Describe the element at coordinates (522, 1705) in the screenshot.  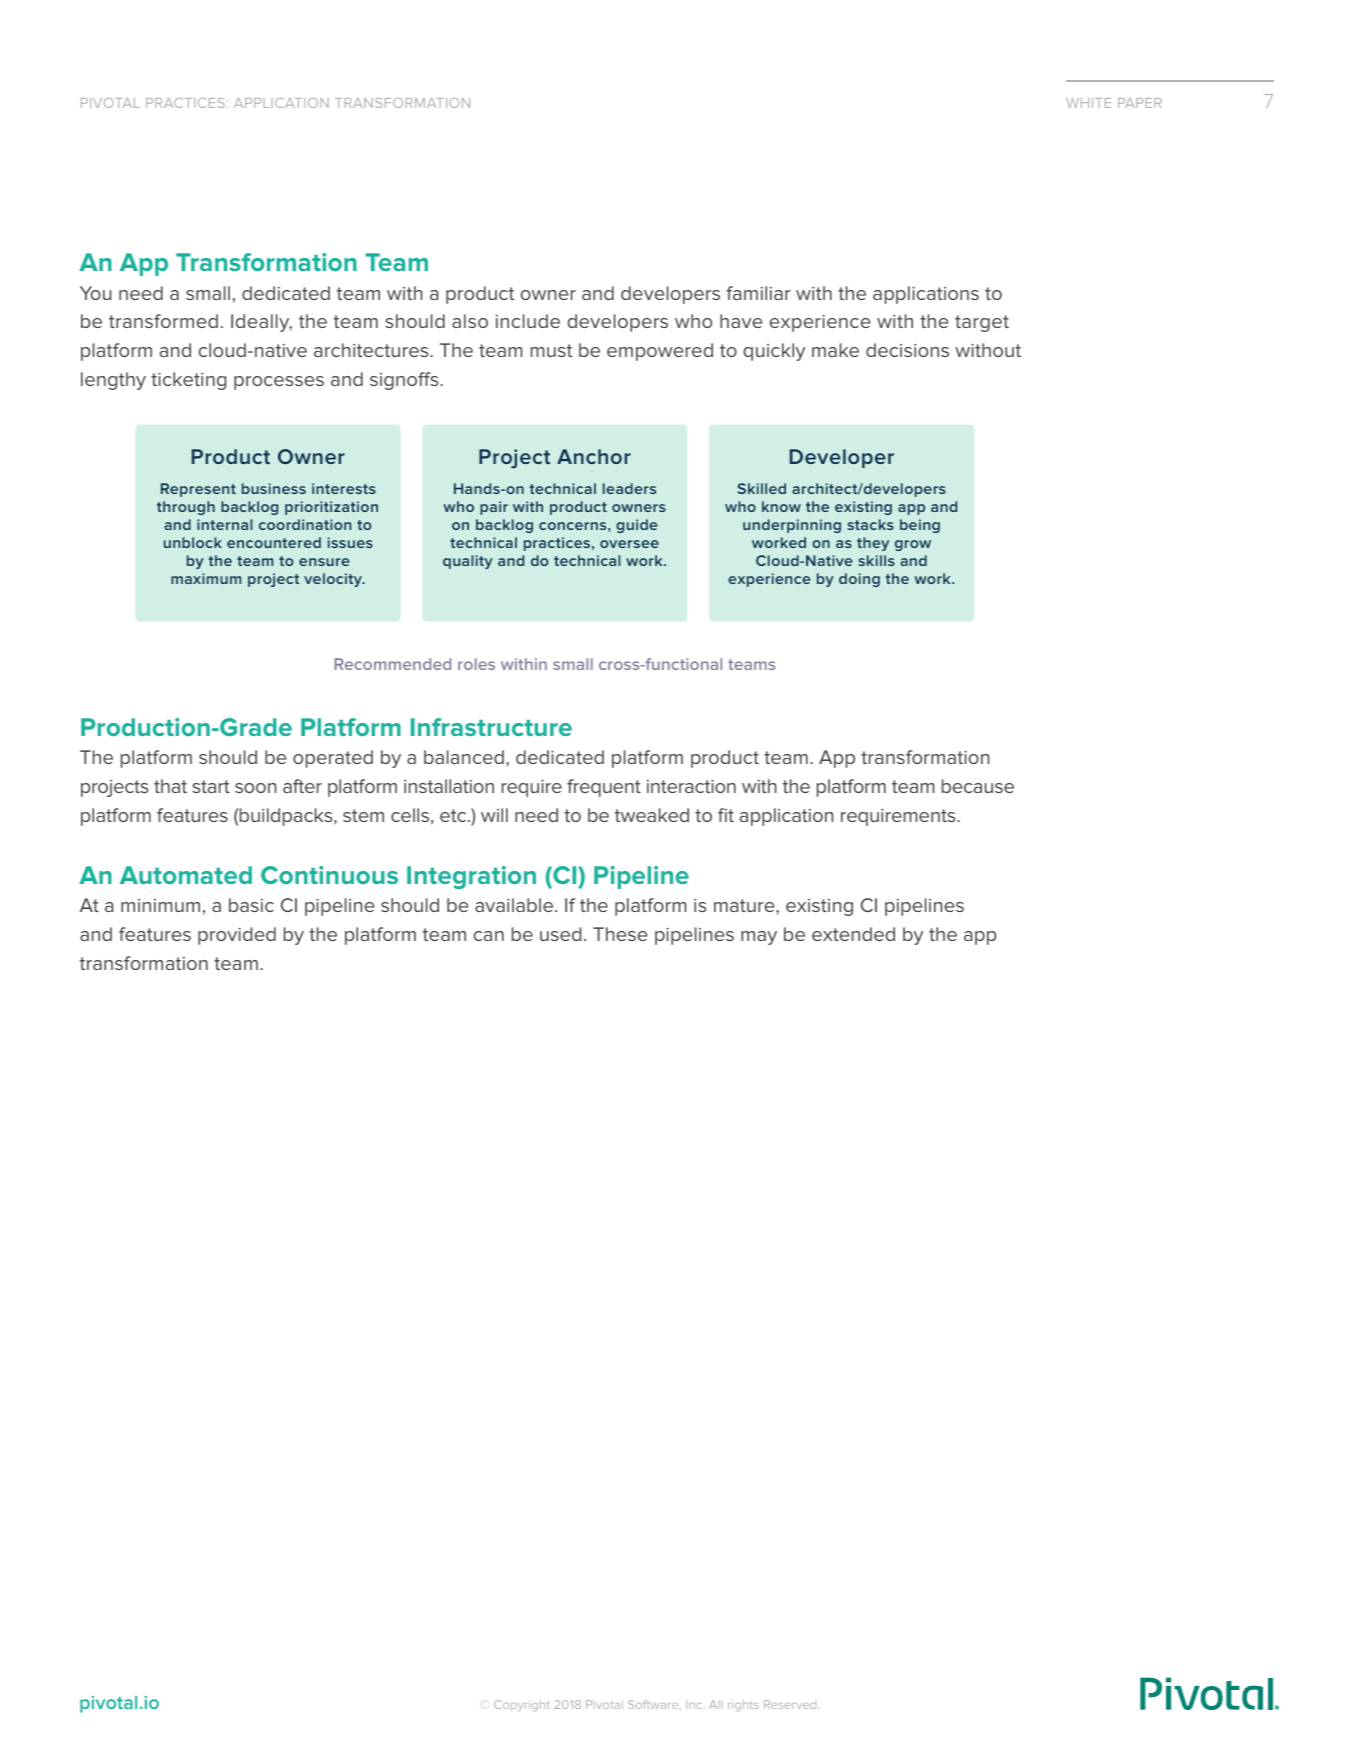
I see `Copyright` at that location.
